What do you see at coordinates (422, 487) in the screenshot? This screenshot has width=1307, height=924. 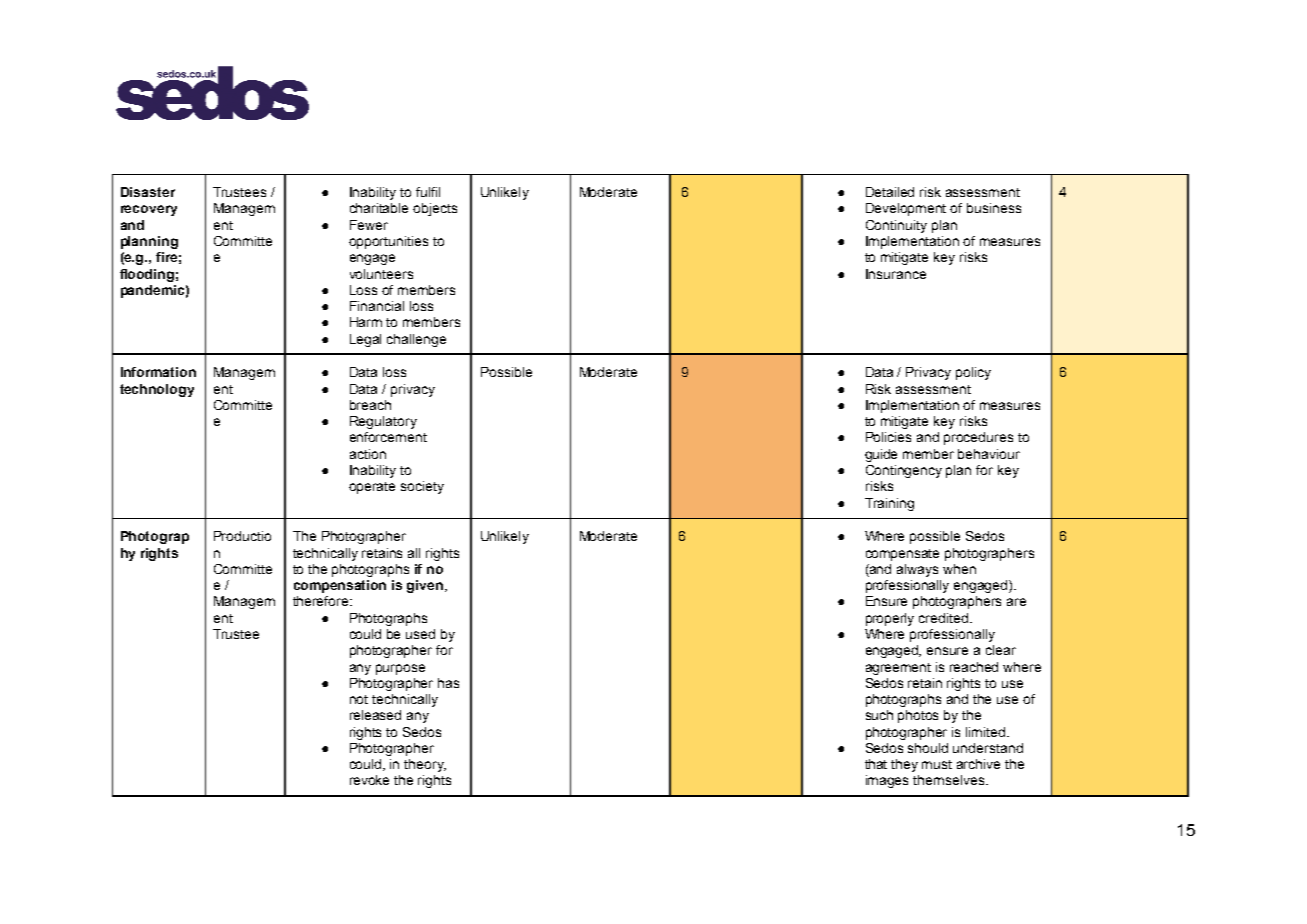 I see `society` at bounding box center [422, 487].
